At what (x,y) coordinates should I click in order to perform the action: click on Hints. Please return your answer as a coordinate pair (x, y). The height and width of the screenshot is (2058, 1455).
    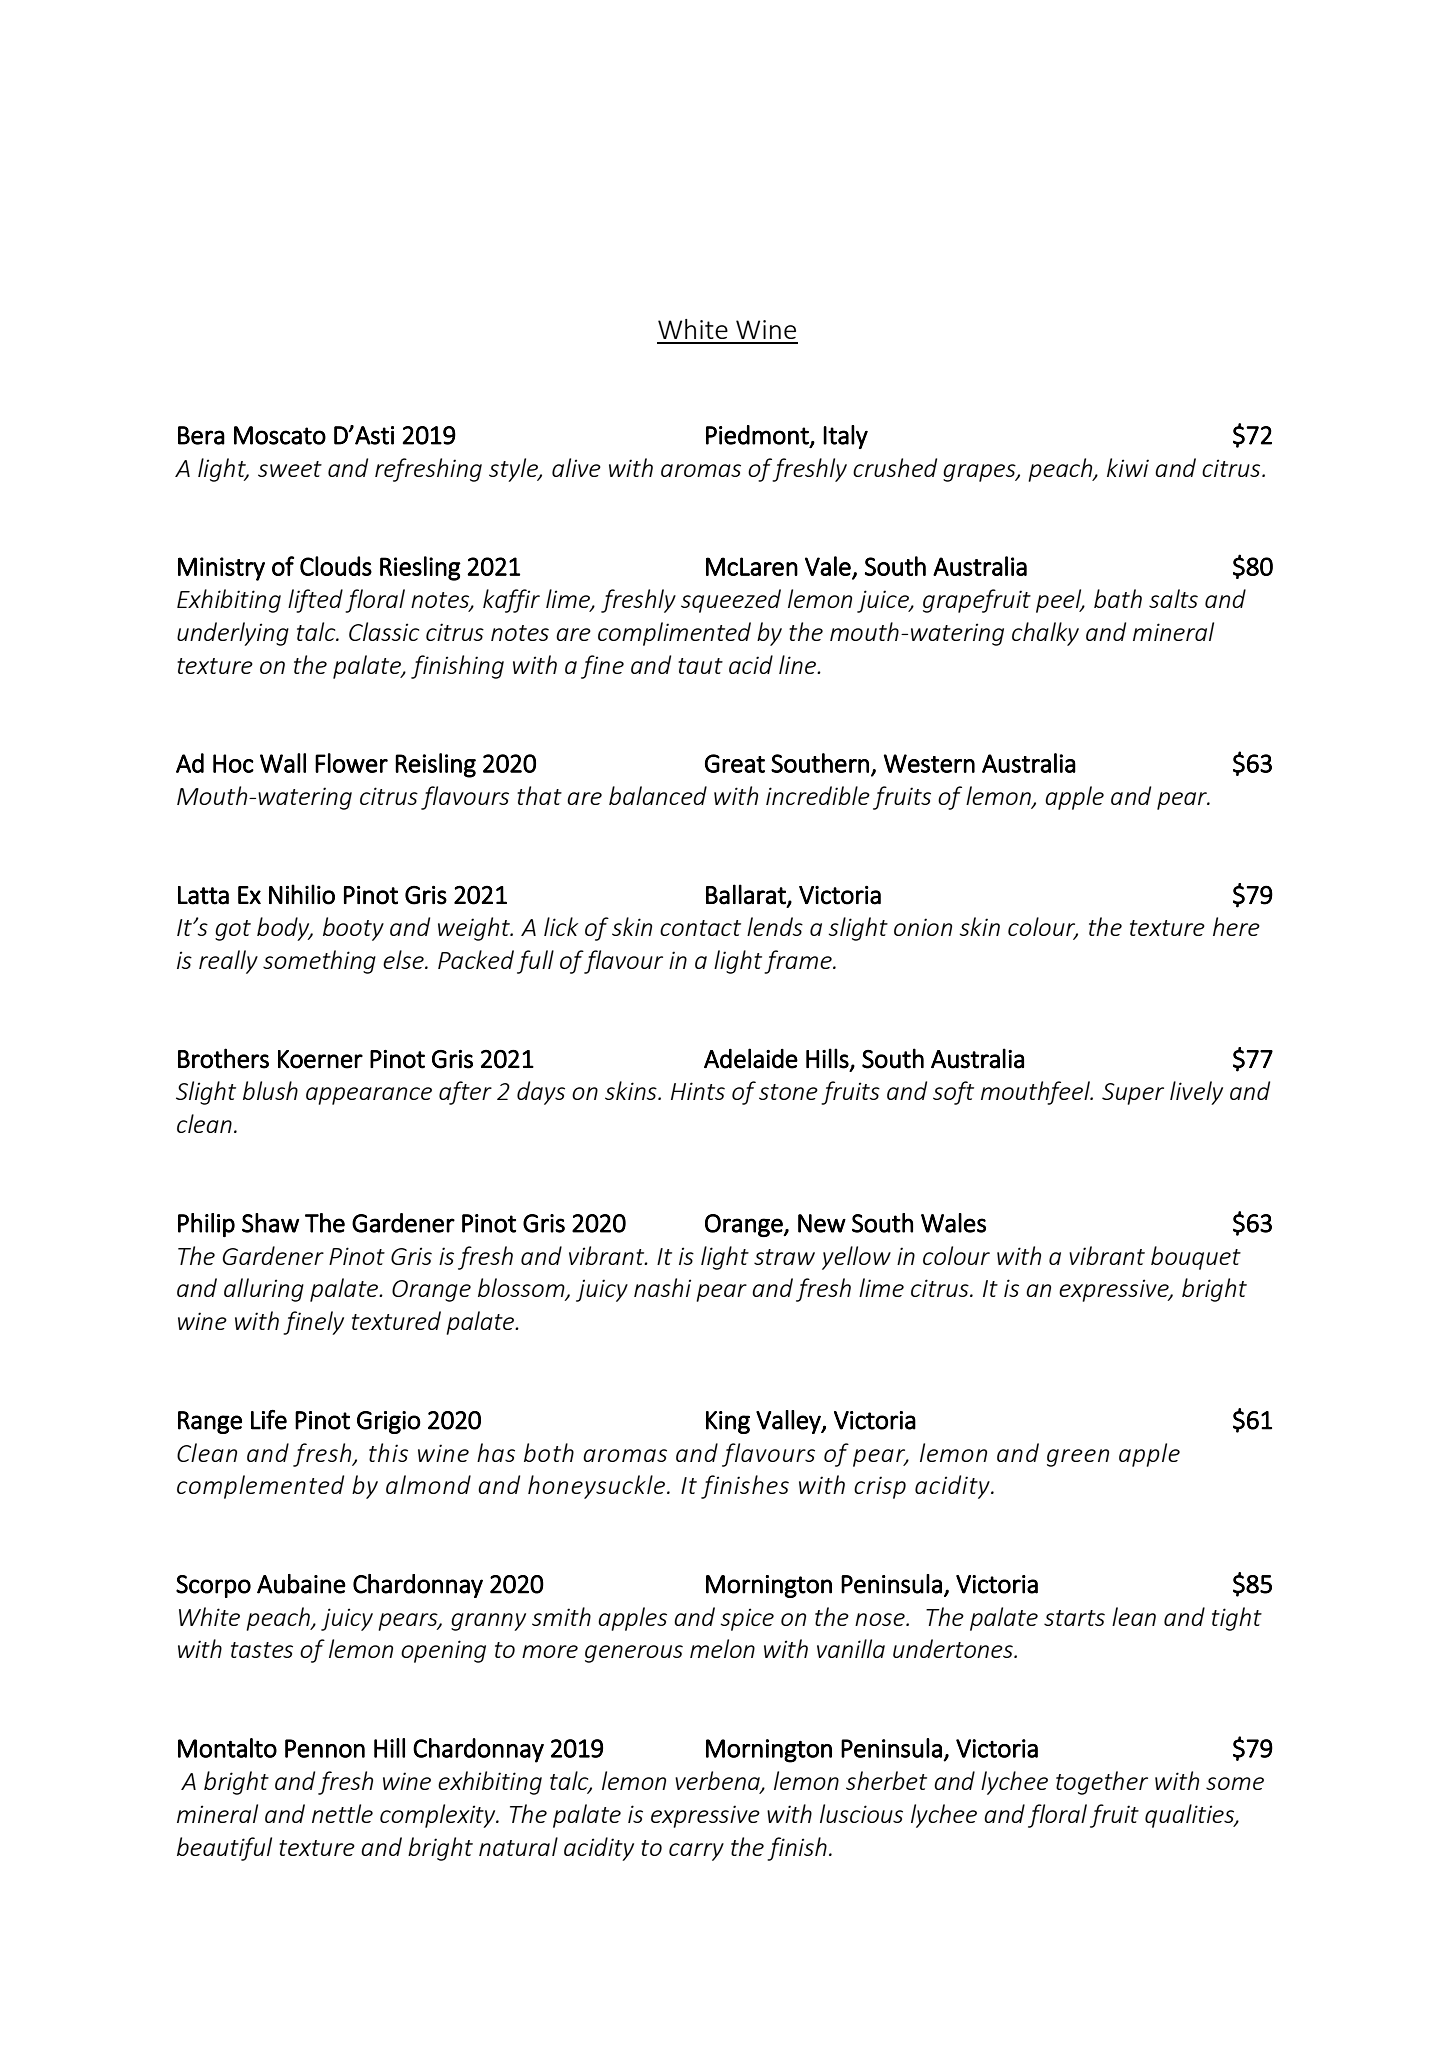
    Looking at the image, I should click on (698, 1091).
